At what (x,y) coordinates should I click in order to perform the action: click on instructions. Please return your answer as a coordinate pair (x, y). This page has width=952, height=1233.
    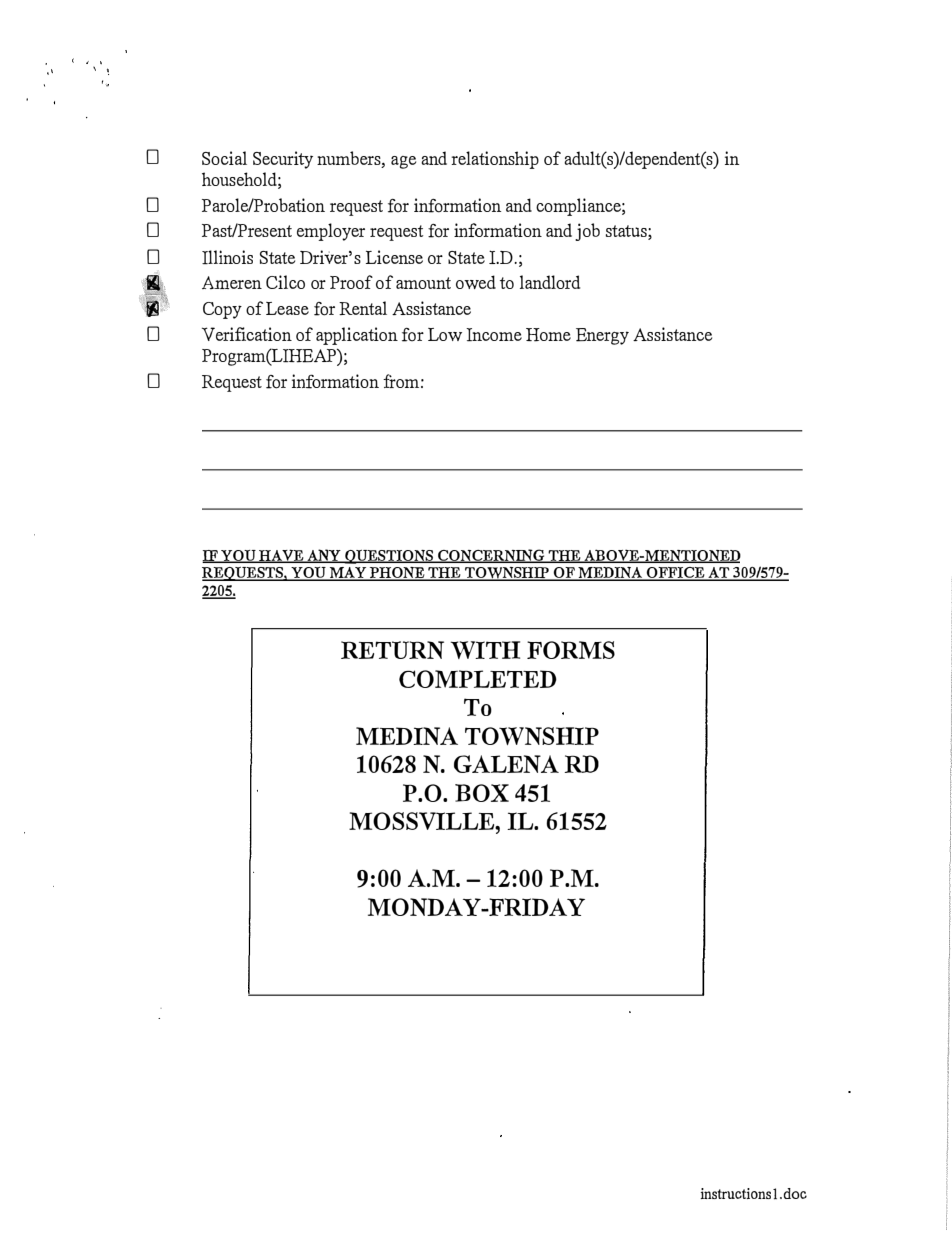
    Looking at the image, I should click on (735, 1193).
